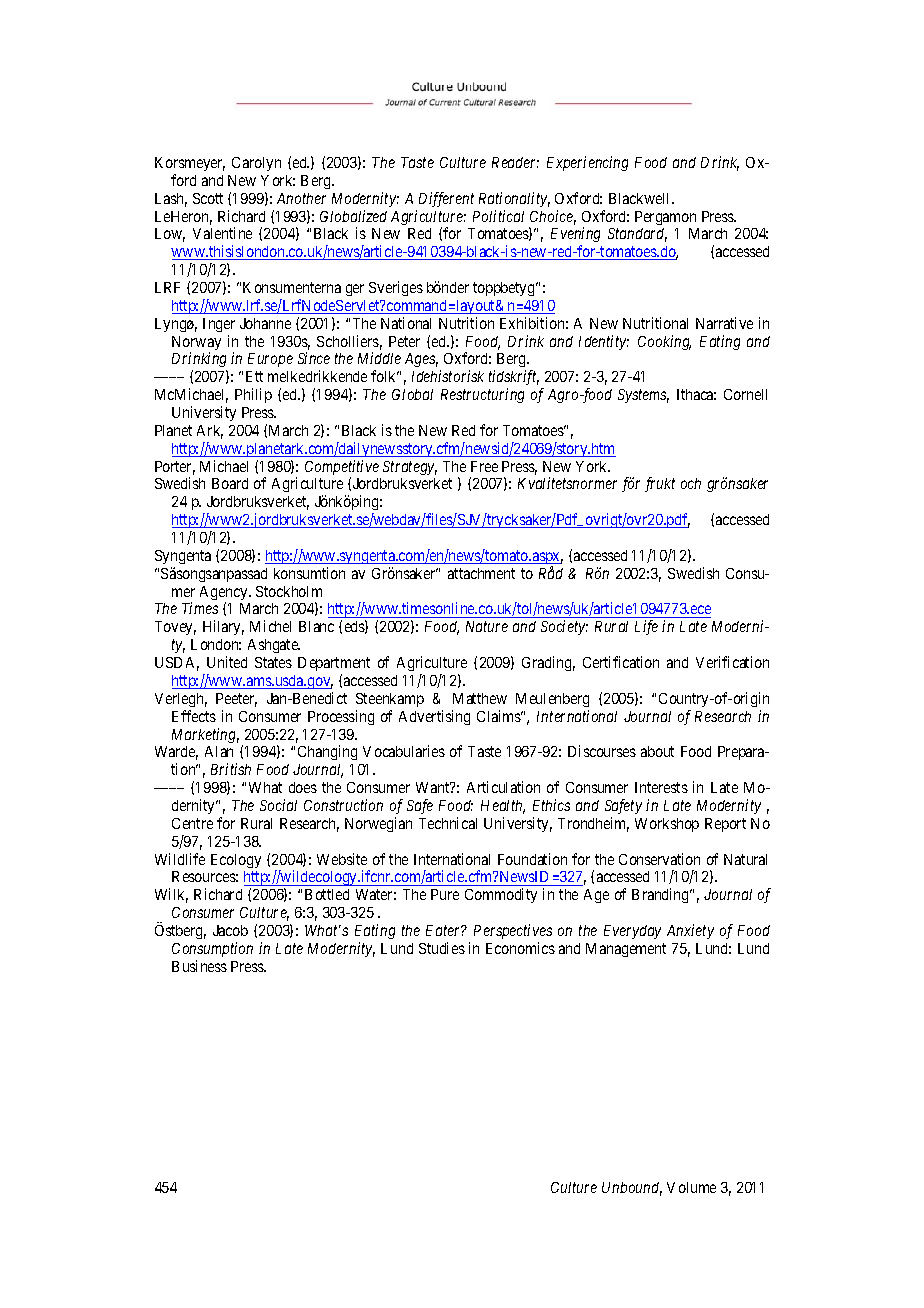 This screenshot has height=1308, width=924. I want to click on Business, so click(199, 966).
